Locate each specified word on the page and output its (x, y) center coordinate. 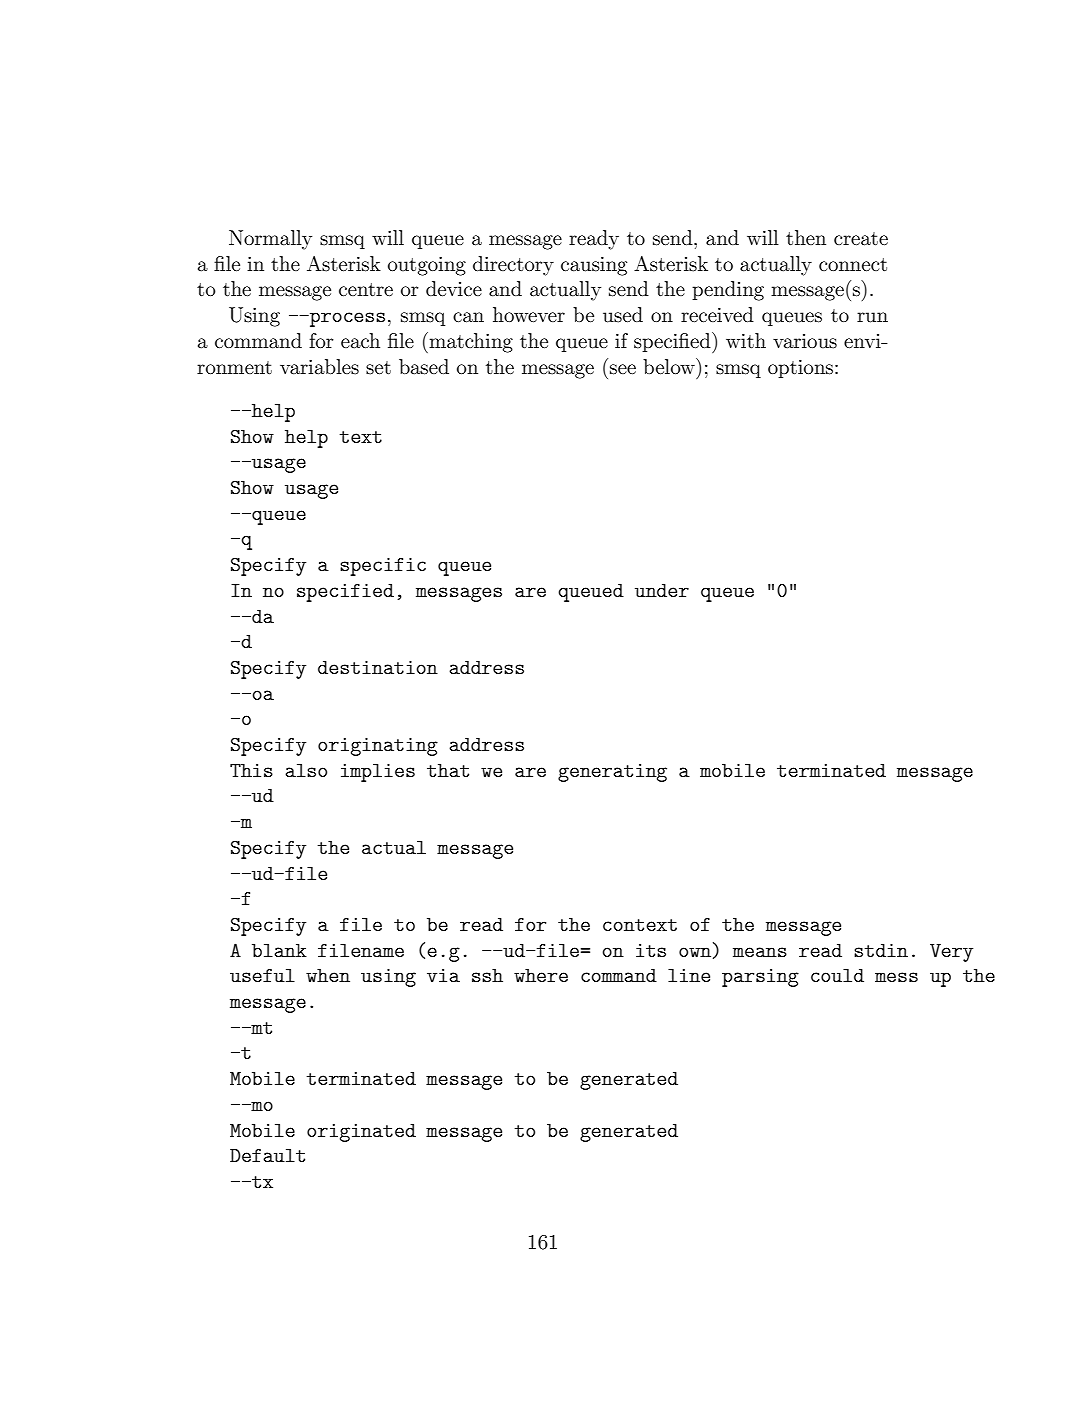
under (662, 590)
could (837, 975)
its (651, 950)
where (541, 975)
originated (361, 1133)
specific (383, 567)
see (623, 369)
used (623, 315)
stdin (881, 950)
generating (612, 773)
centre (366, 289)
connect (853, 264)
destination (378, 667)
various (805, 341)
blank (279, 950)
